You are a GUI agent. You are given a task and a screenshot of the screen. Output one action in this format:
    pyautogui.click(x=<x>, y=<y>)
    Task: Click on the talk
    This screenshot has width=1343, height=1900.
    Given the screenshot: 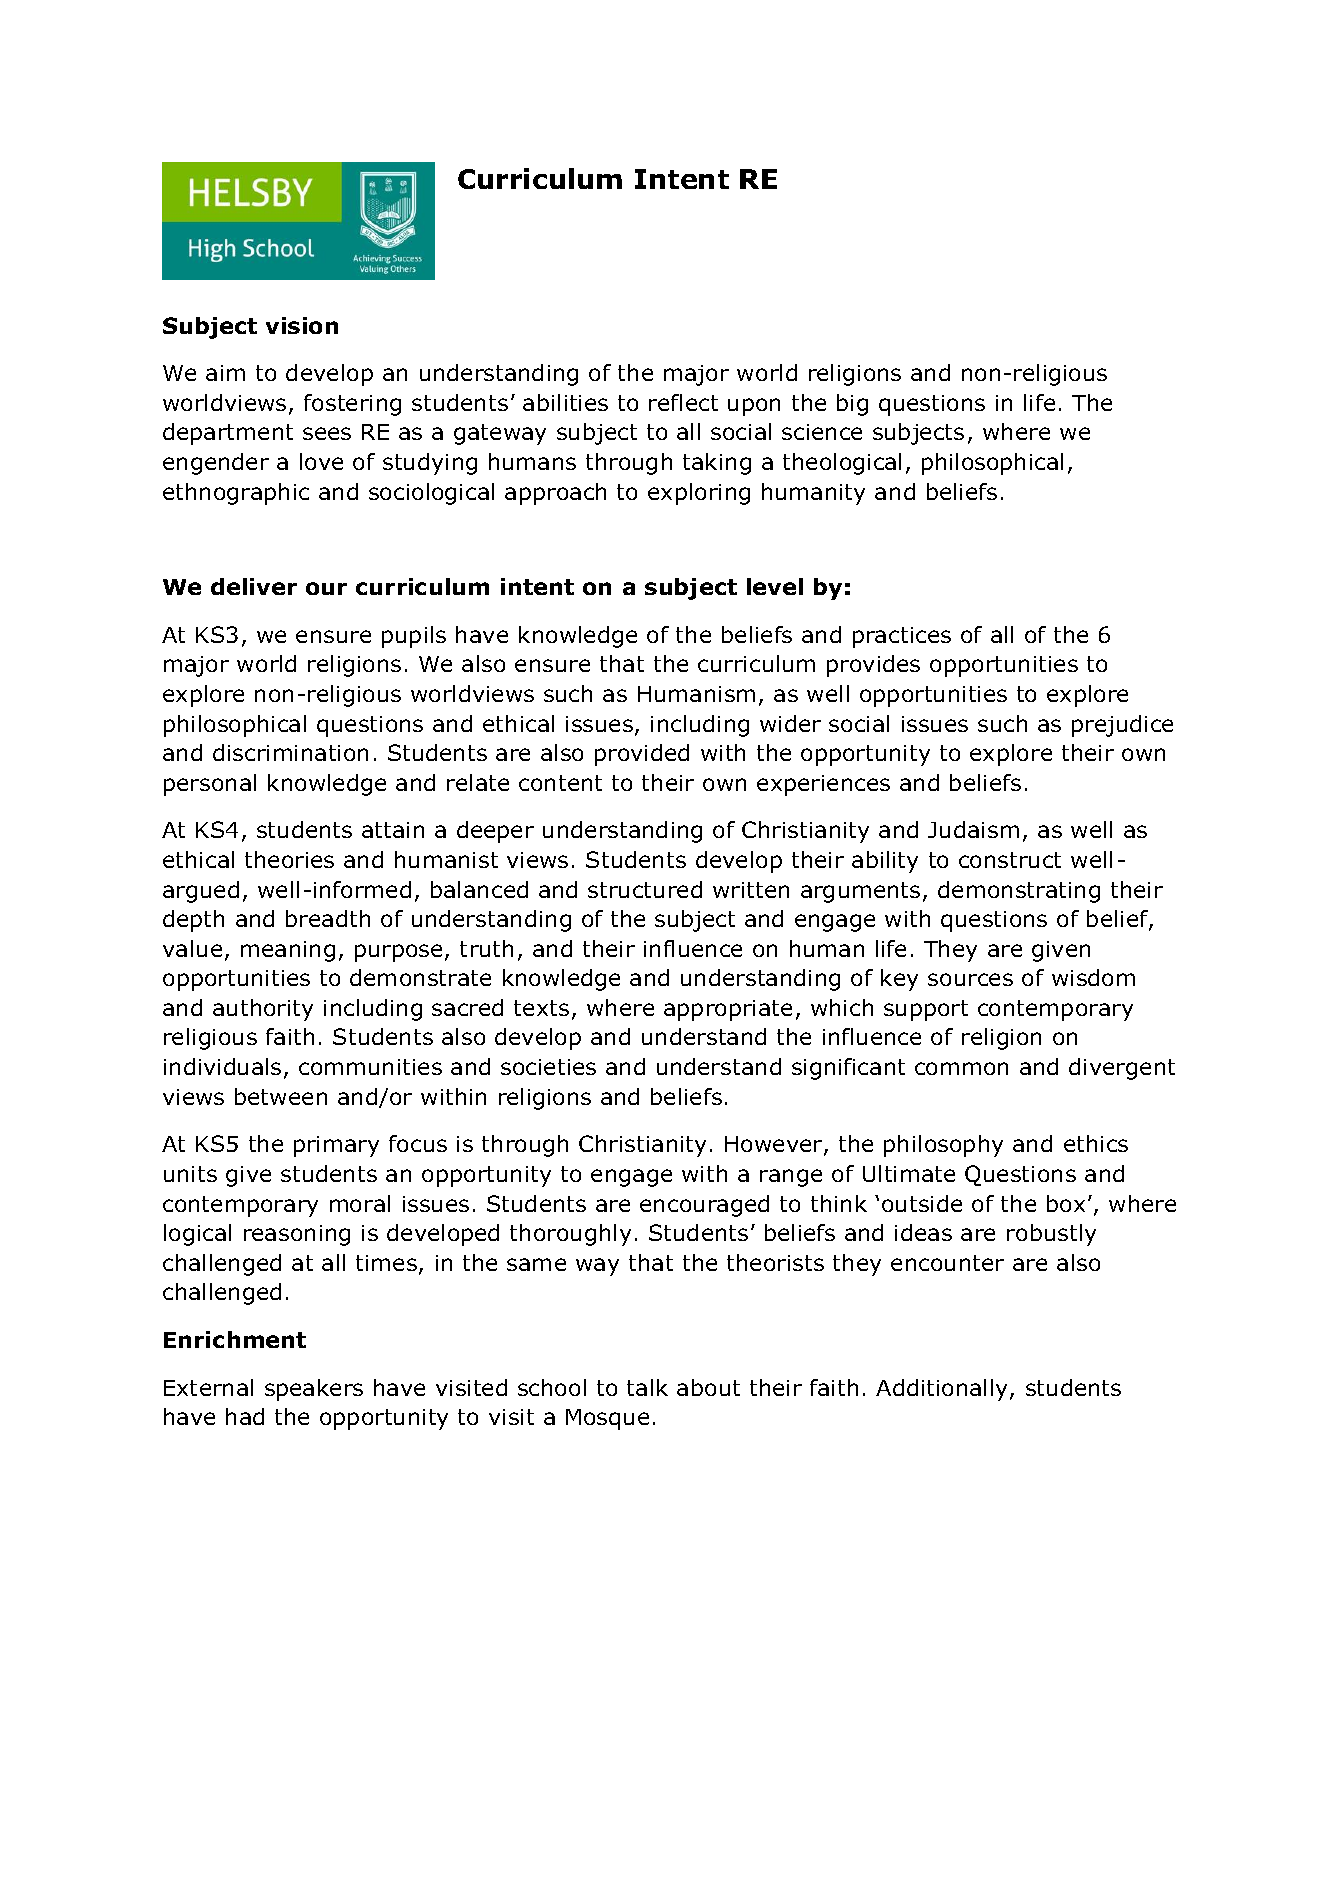 What is the action you would take?
    pyautogui.click(x=647, y=1387)
